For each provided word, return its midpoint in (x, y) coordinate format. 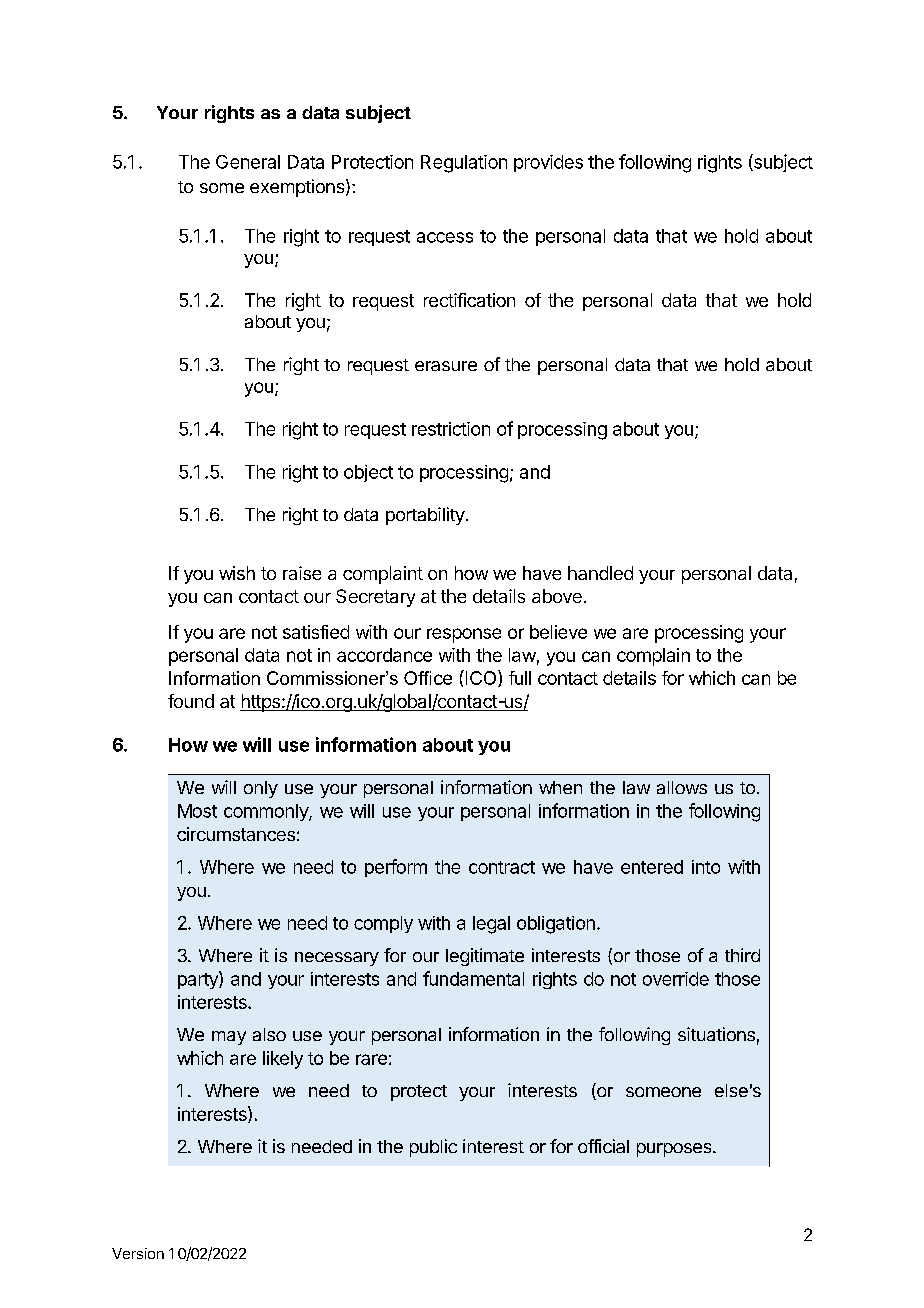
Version (138, 1253)
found (191, 701)
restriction (451, 429)
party (199, 980)
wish (237, 573)
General (248, 162)
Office (428, 678)
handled (600, 573)
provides (548, 163)
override (676, 979)
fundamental (473, 978)
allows (682, 787)
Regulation (464, 164)
